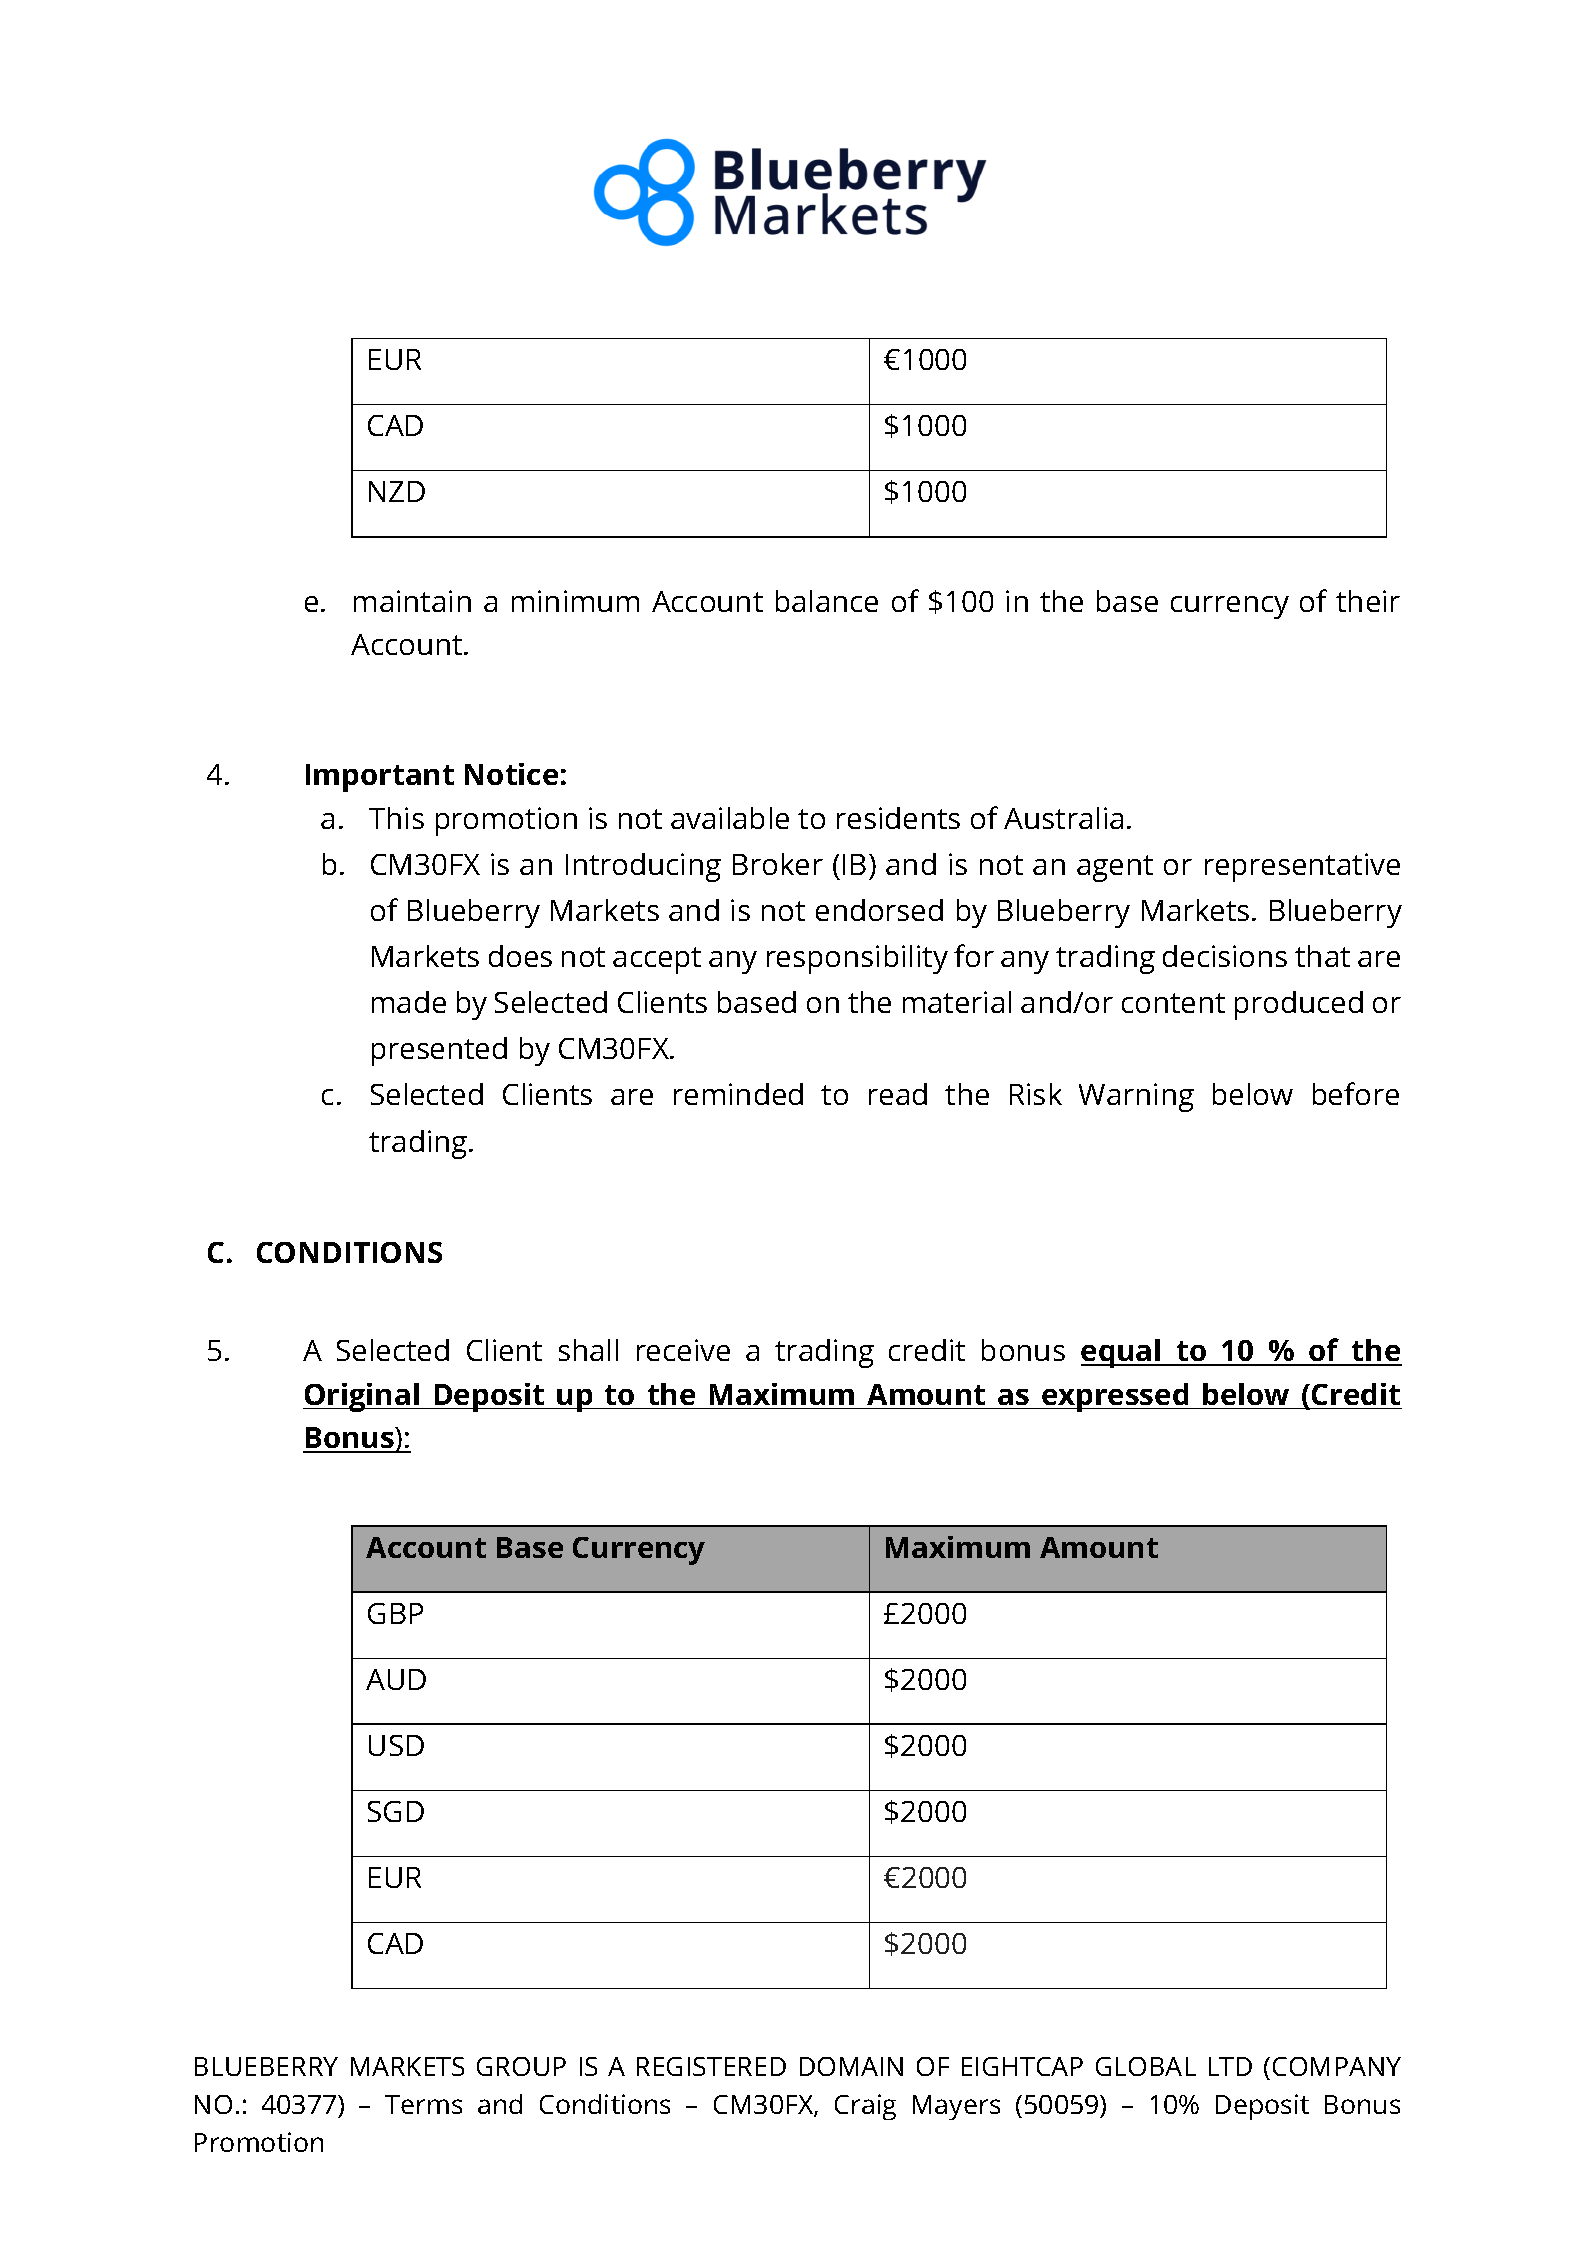 The image size is (1595, 2256). I want to click on maintain, so click(412, 601).
